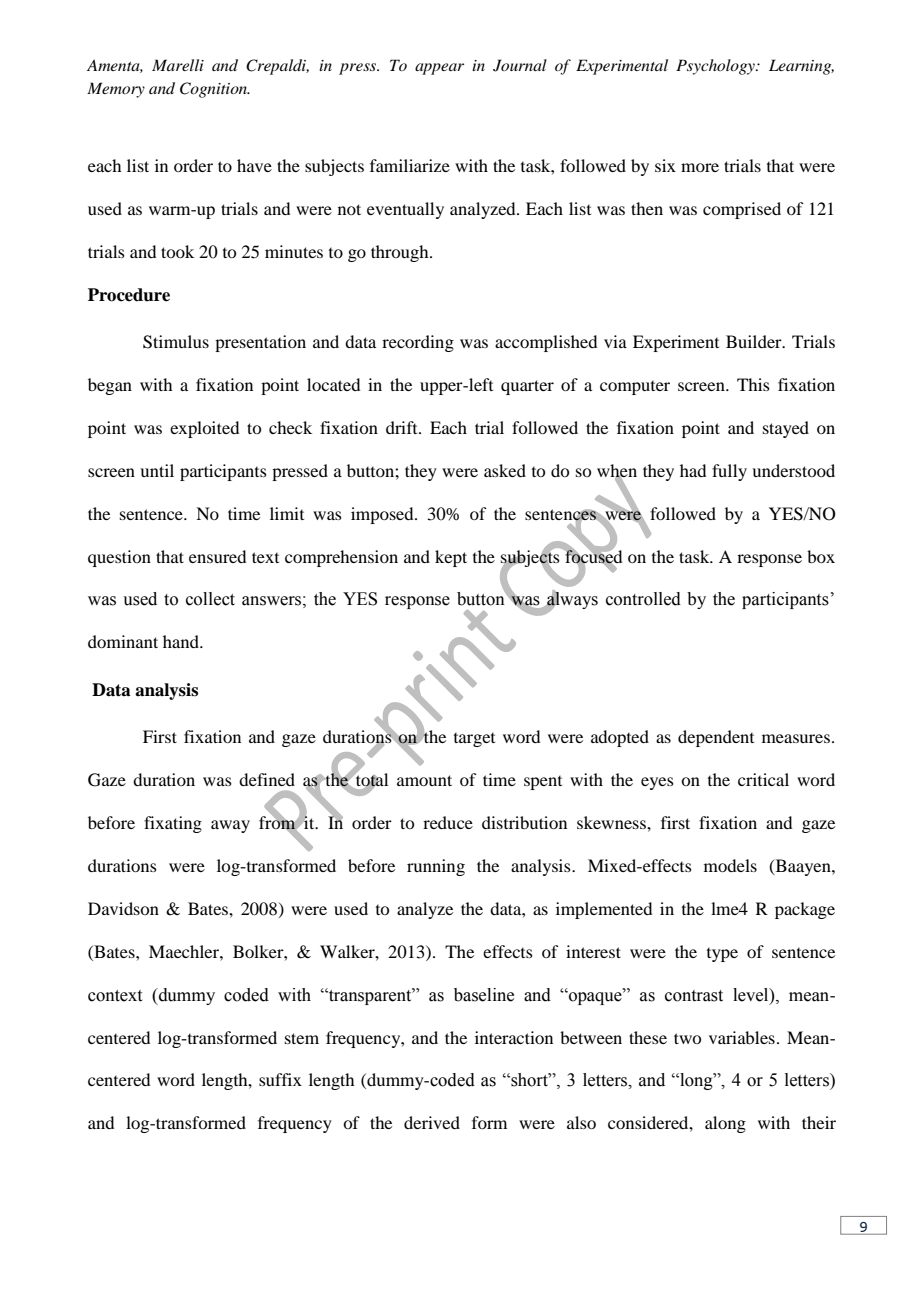 Image resolution: width=924 pixels, height=1308 pixels. What do you see at coordinates (786, 429) in the page?
I see `stayed` at bounding box center [786, 429].
